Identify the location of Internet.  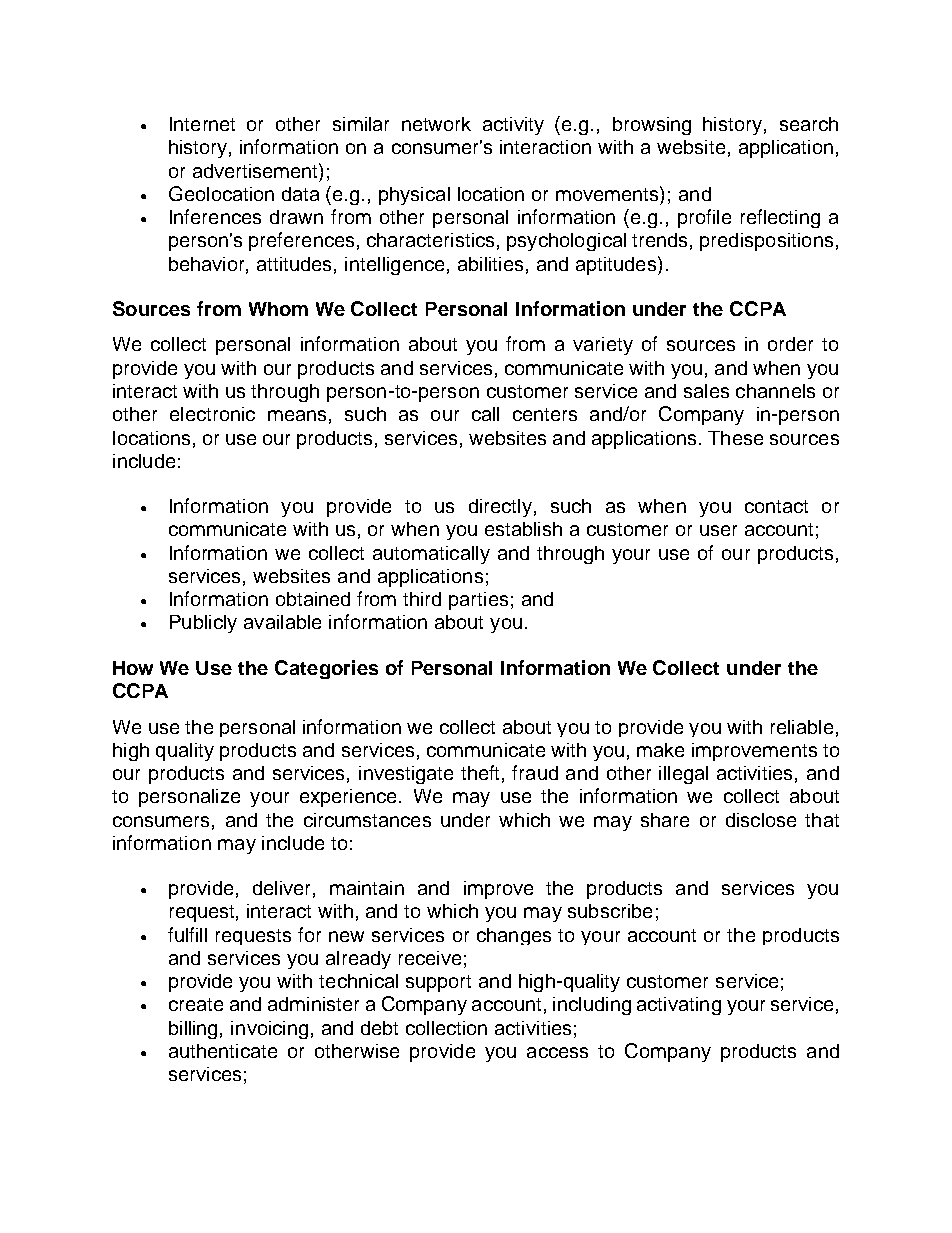
(202, 124).
